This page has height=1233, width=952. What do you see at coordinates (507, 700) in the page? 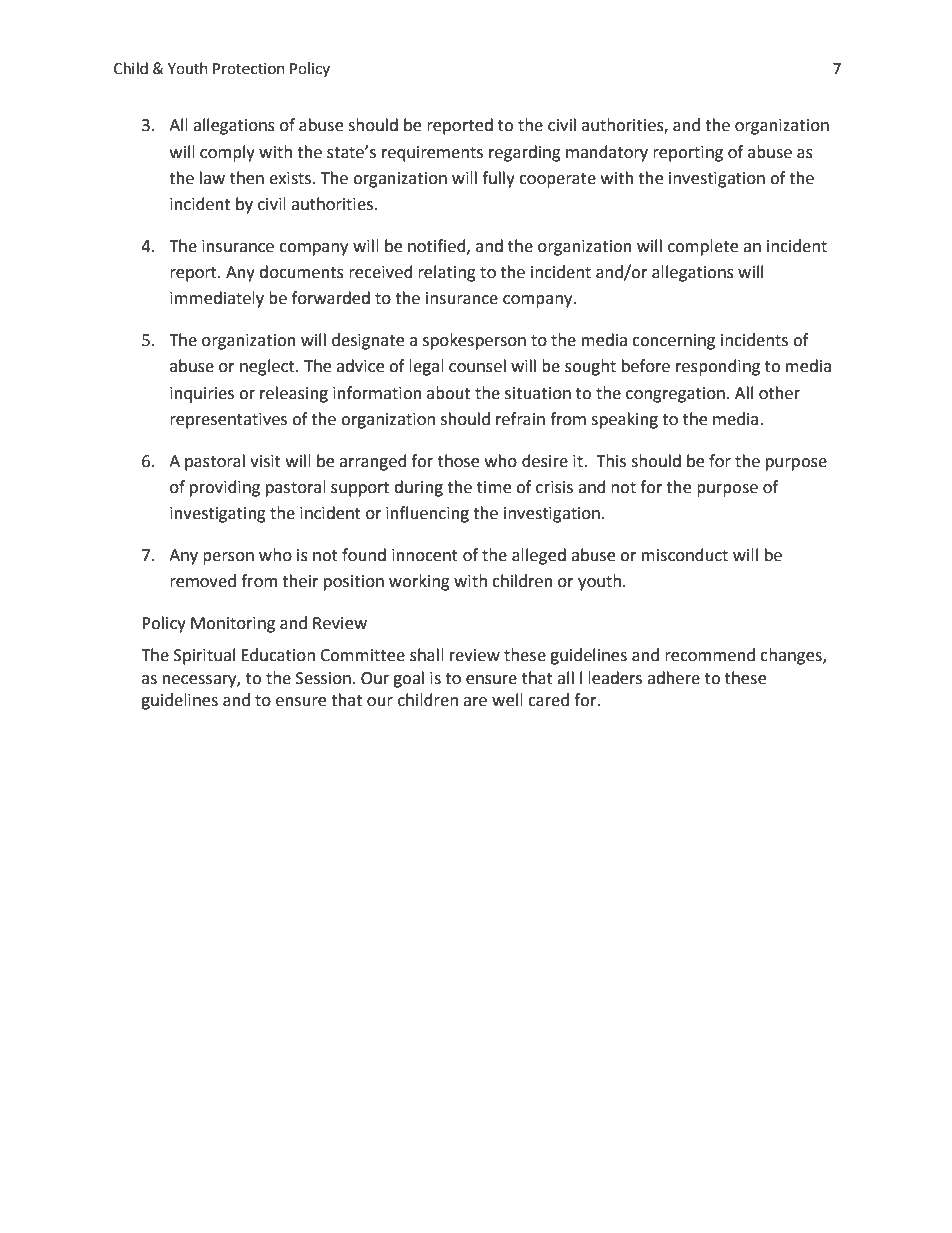
I see `well` at bounding box center [507, 700].
